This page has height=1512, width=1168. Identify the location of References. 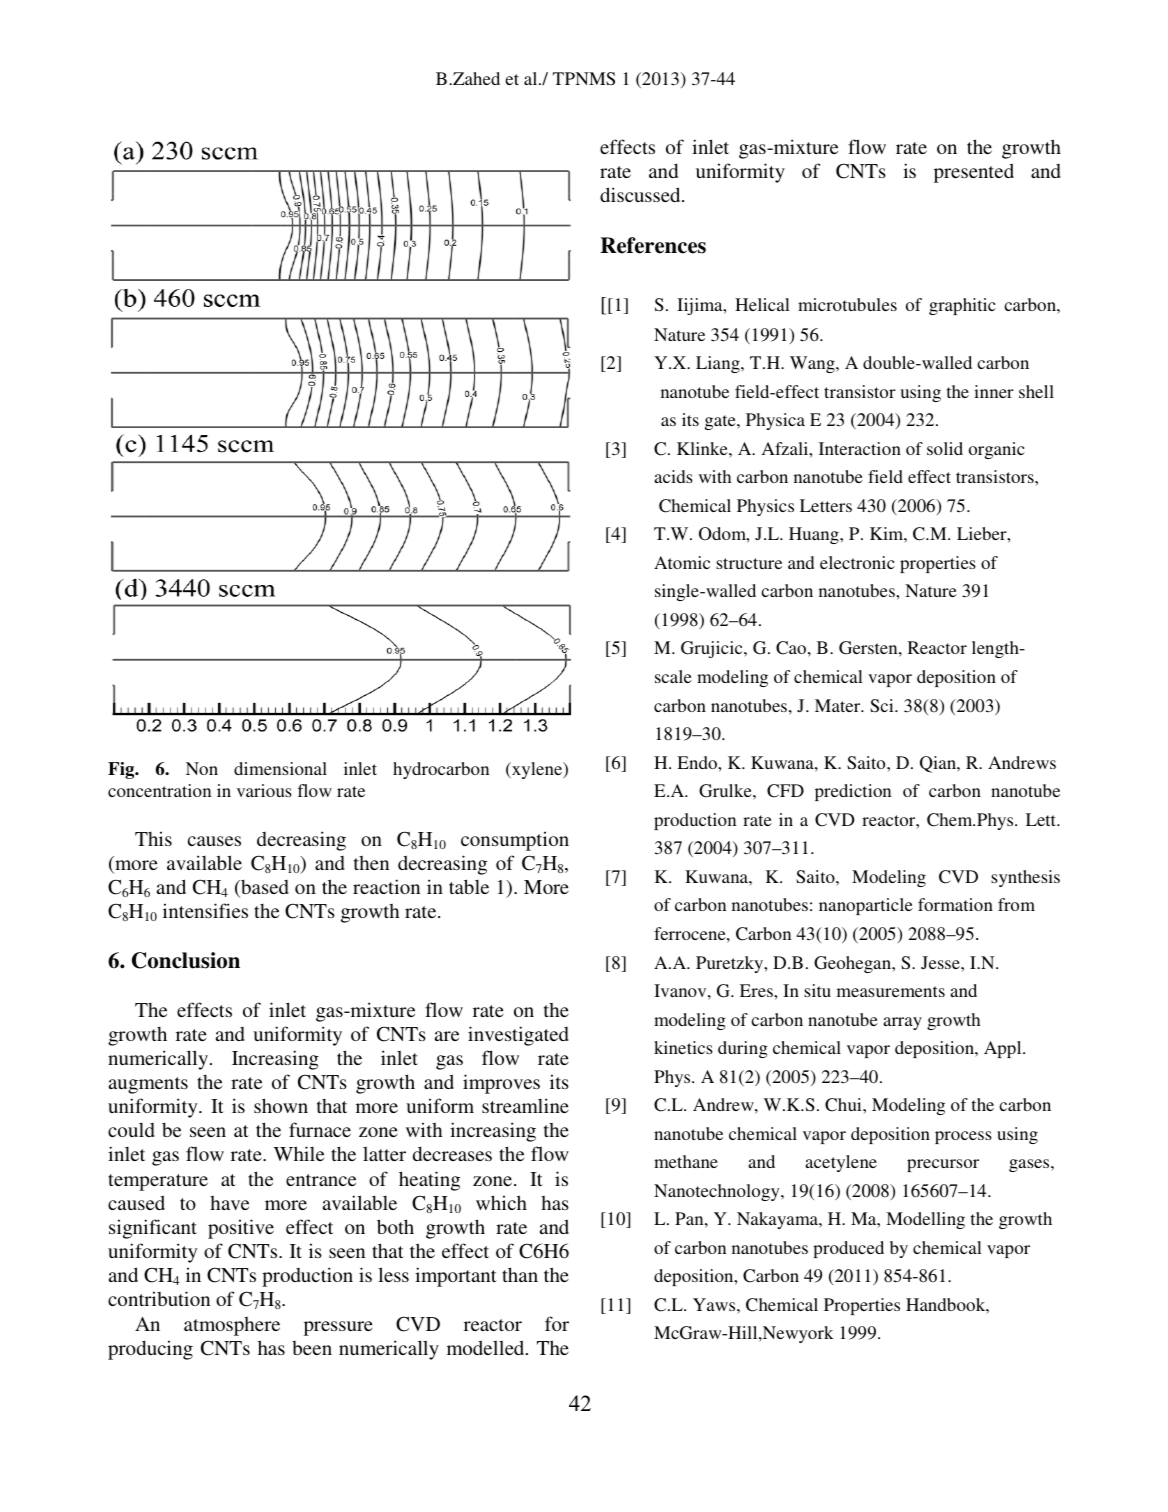
(653, 245).
